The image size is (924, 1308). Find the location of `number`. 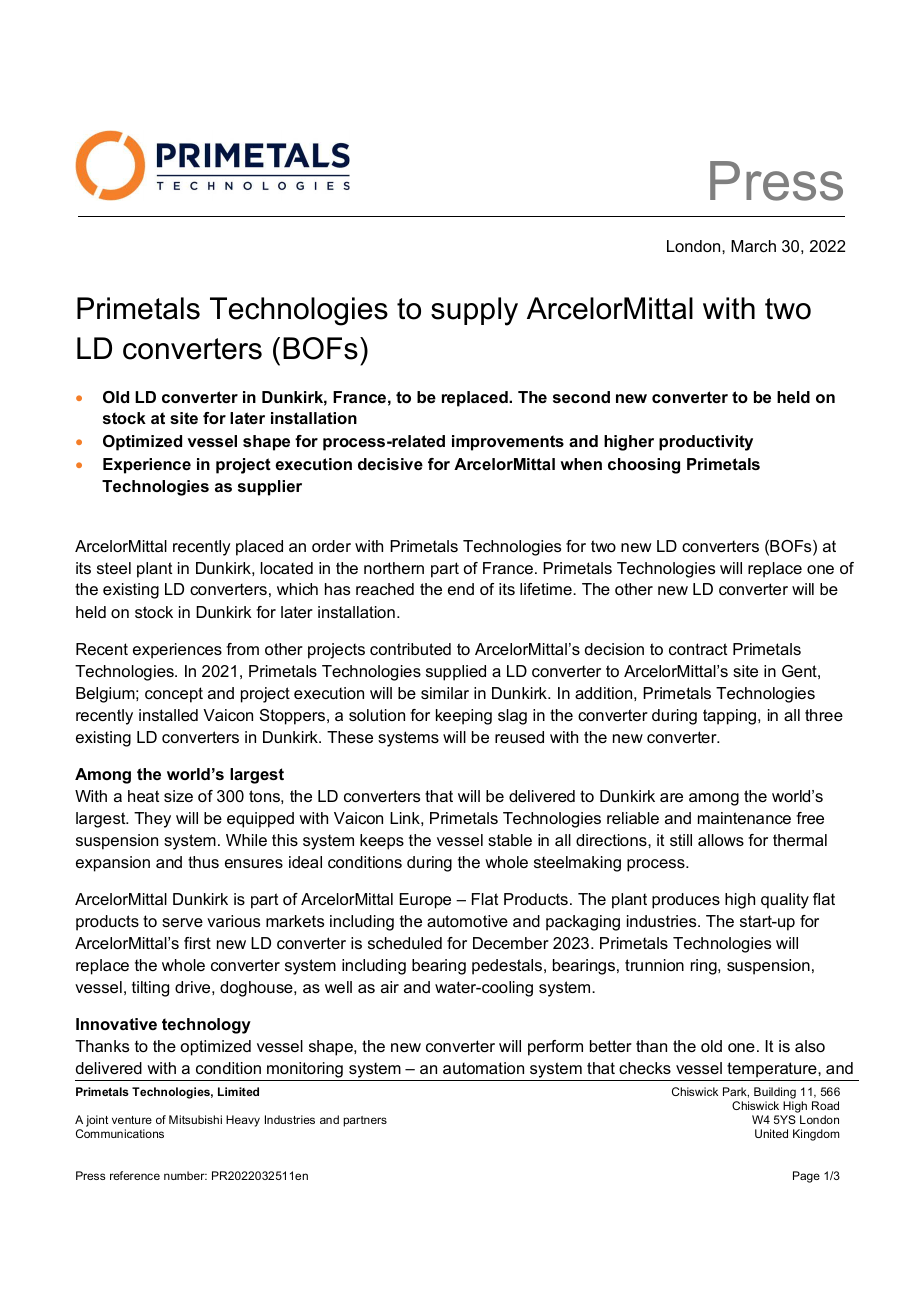

number is located at coordinates (185, 1175).
